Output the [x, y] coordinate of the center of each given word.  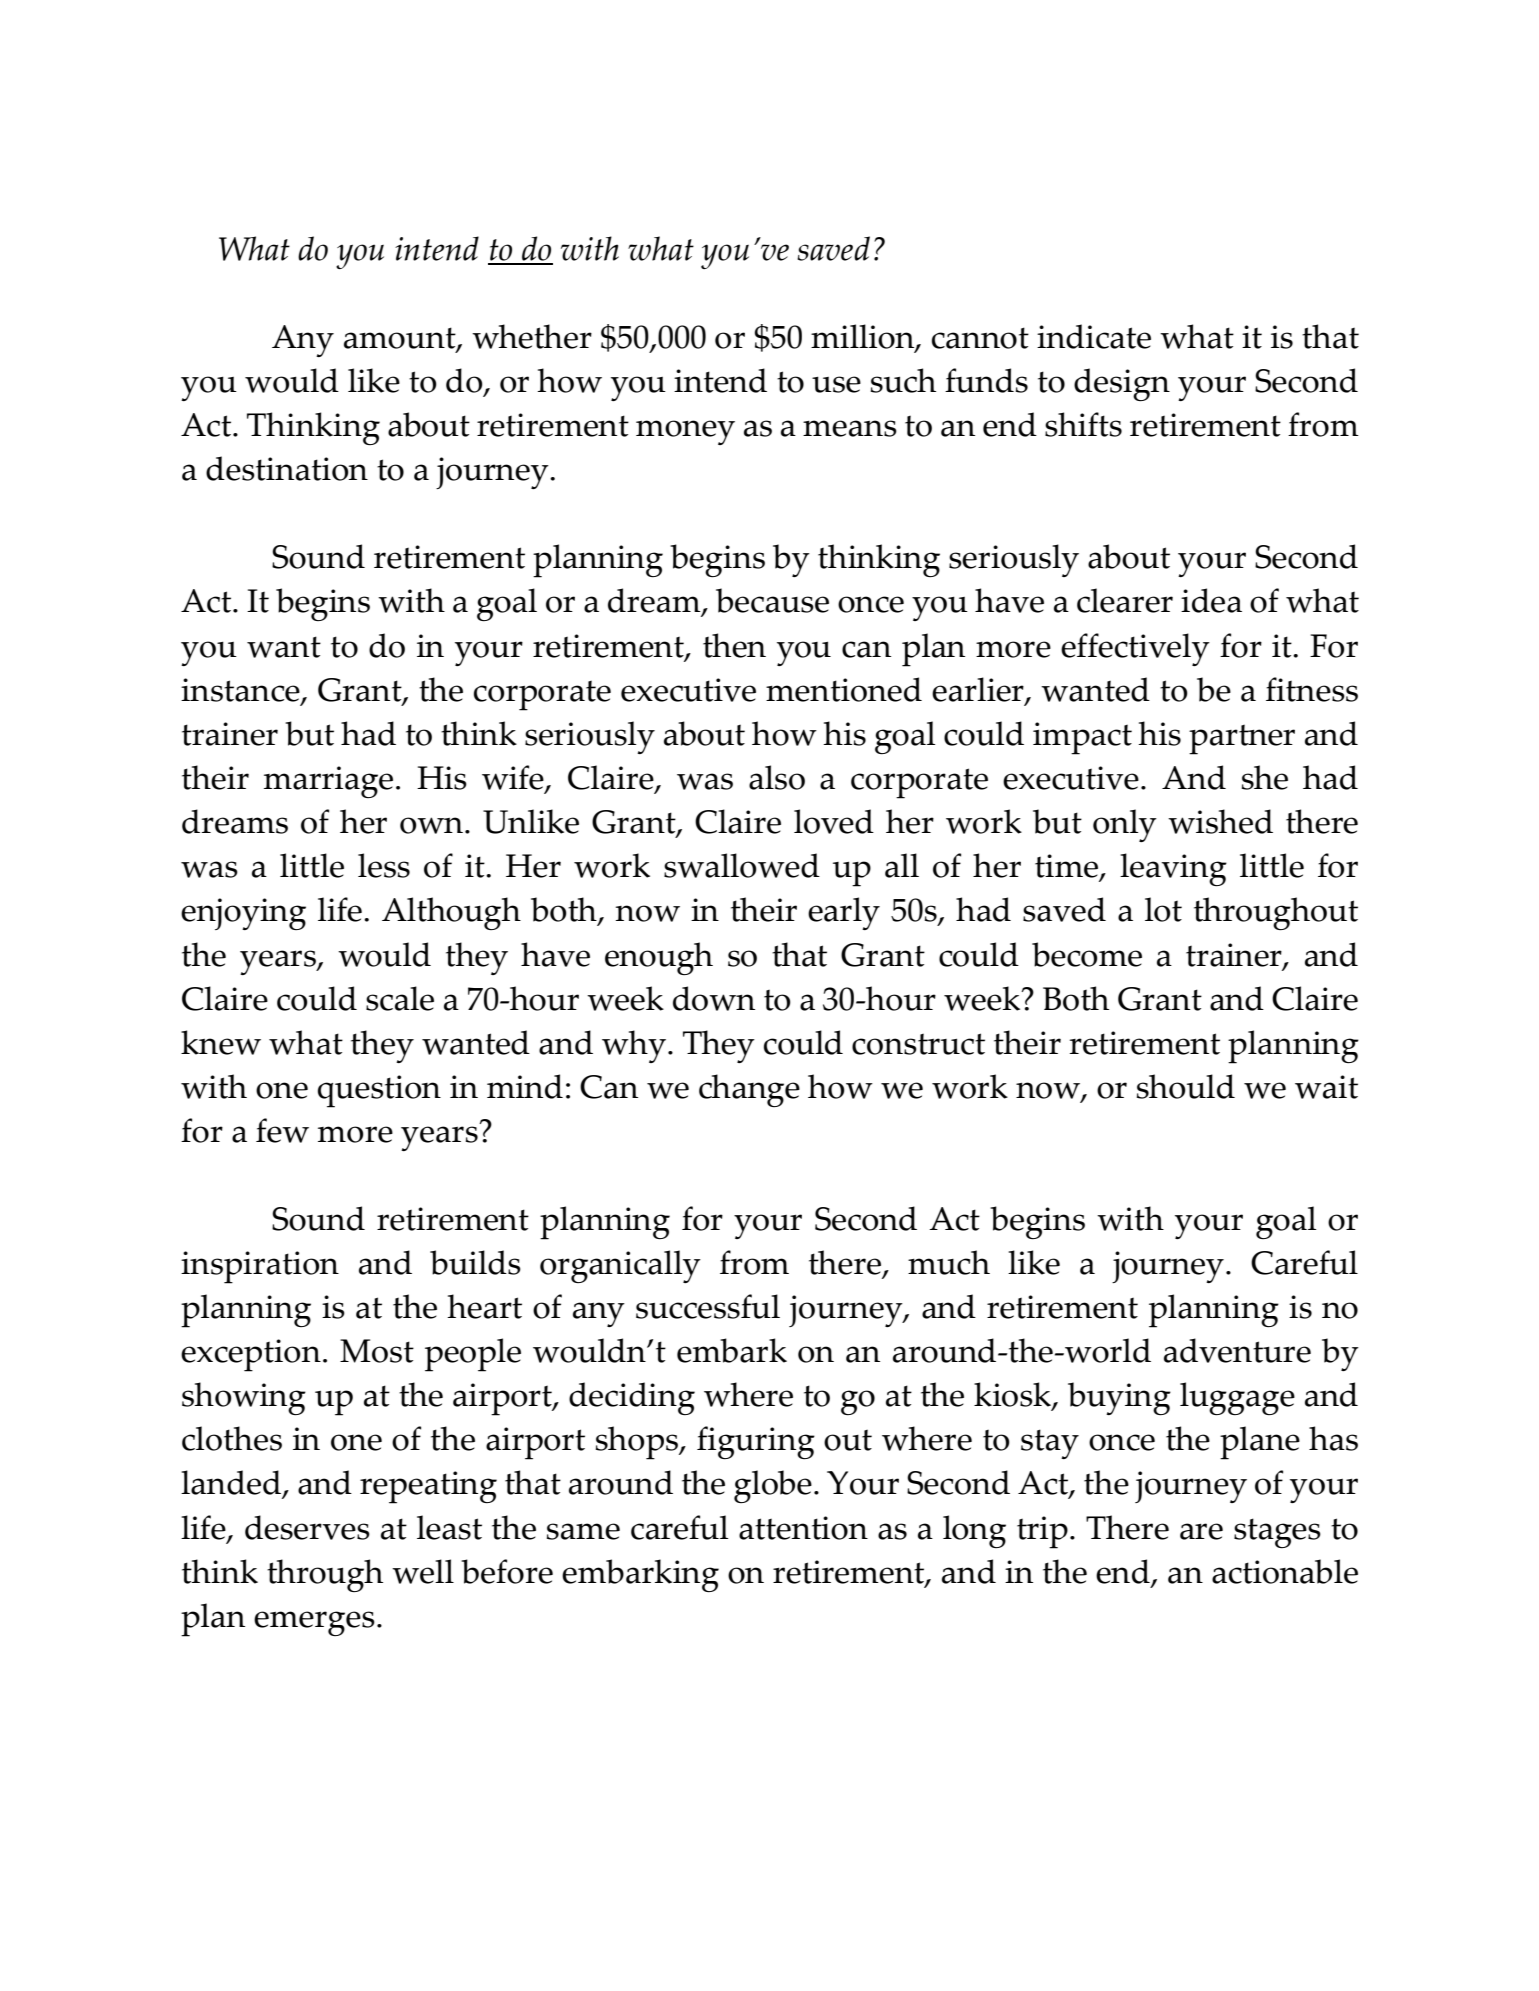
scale [400, 998]
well [423, 1571]
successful [708, 1306]
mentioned [844, 689]
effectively [1135, 649]
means [850, 428]
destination [287, 468]
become [1087, 954]
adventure [1237, 1350]
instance [241, 691]
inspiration [260, 1267]
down [714, 998]
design [1122, 384]
